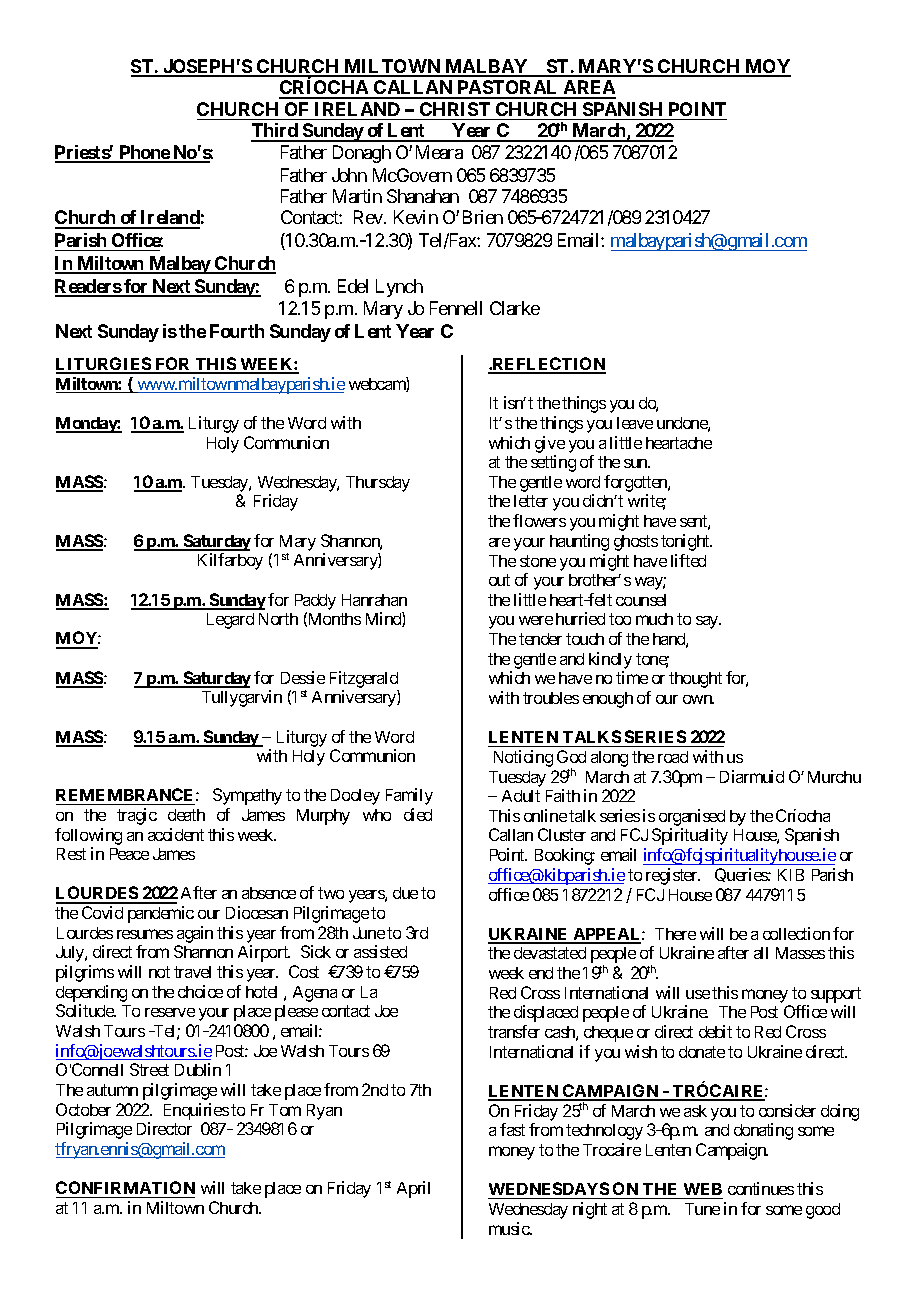 The width and height of the document is (924, 1308). I want to click on Clarke, so click(515, 308).
